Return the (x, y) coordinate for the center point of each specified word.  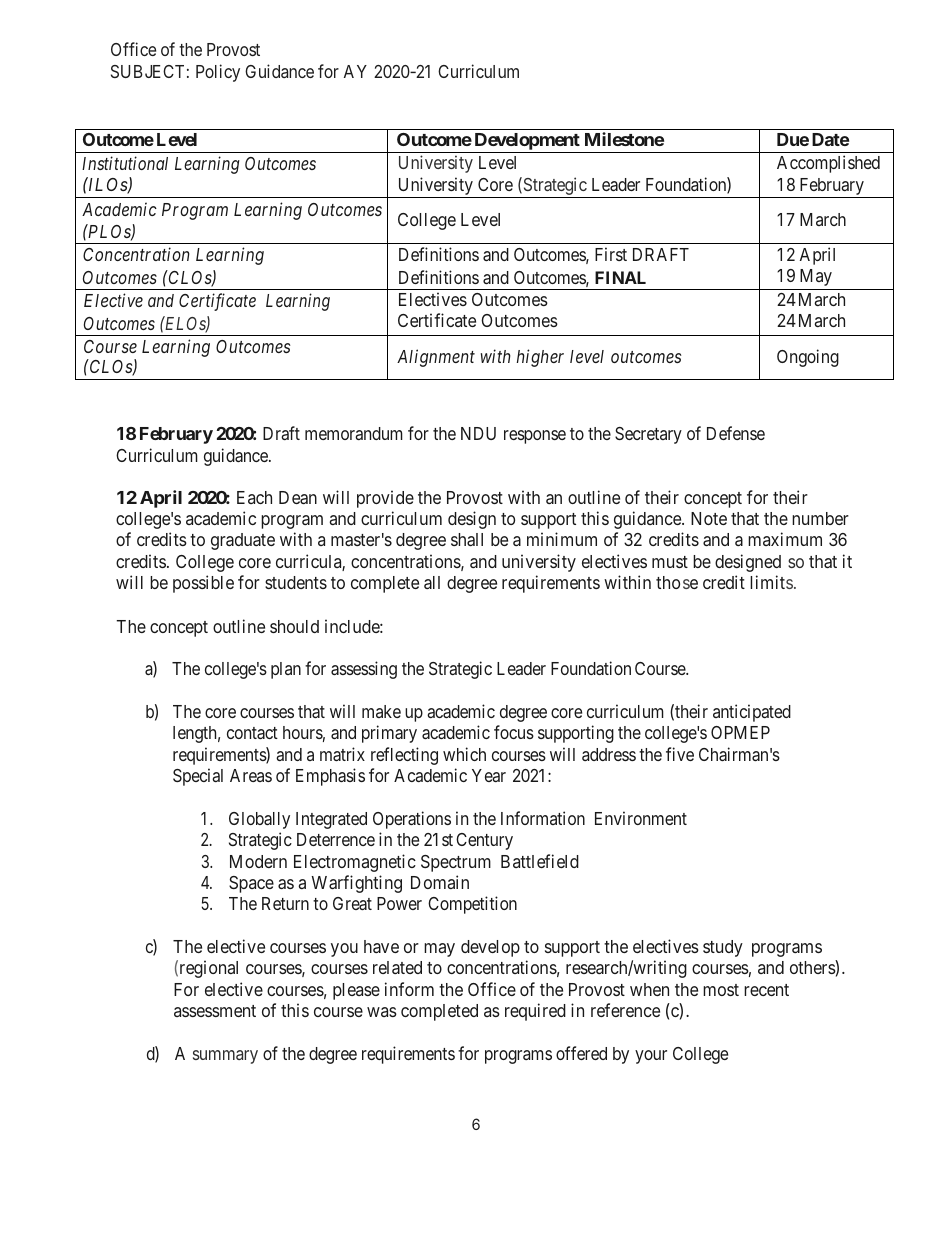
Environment (641, 818)
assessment (215, 1011)
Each (254, 497)
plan (286, 670)
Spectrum (456, 863)
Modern (258, 861)
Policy (218, 73)
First (611, 254)
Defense (736, 433)
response (535, 437)
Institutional (125, 163)
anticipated (752, 713)
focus (514, 732)
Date (830, 139)
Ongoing (808, 358)
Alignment (436, 358)
